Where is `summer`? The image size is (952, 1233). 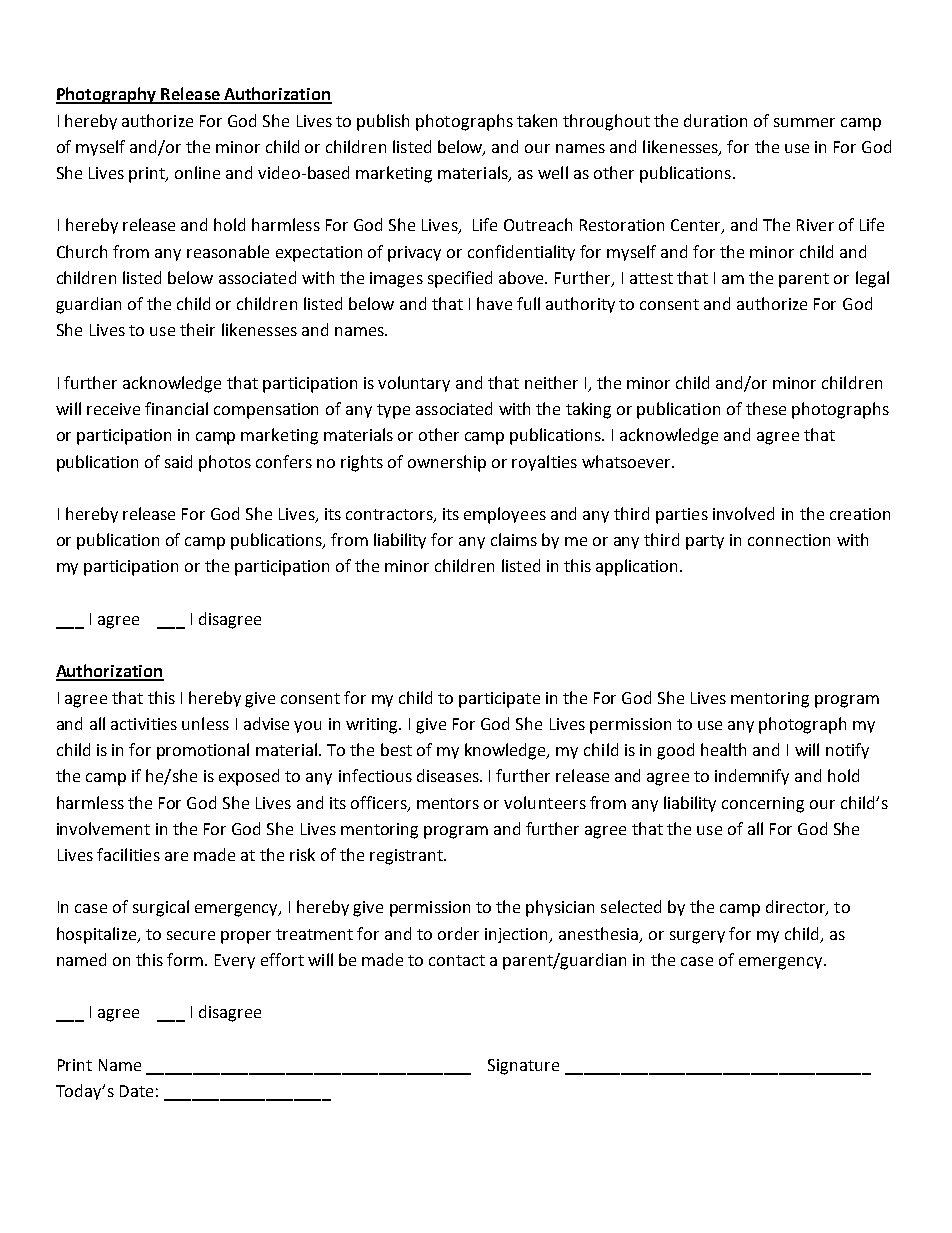
summer is located at coordinates (804, 122).
